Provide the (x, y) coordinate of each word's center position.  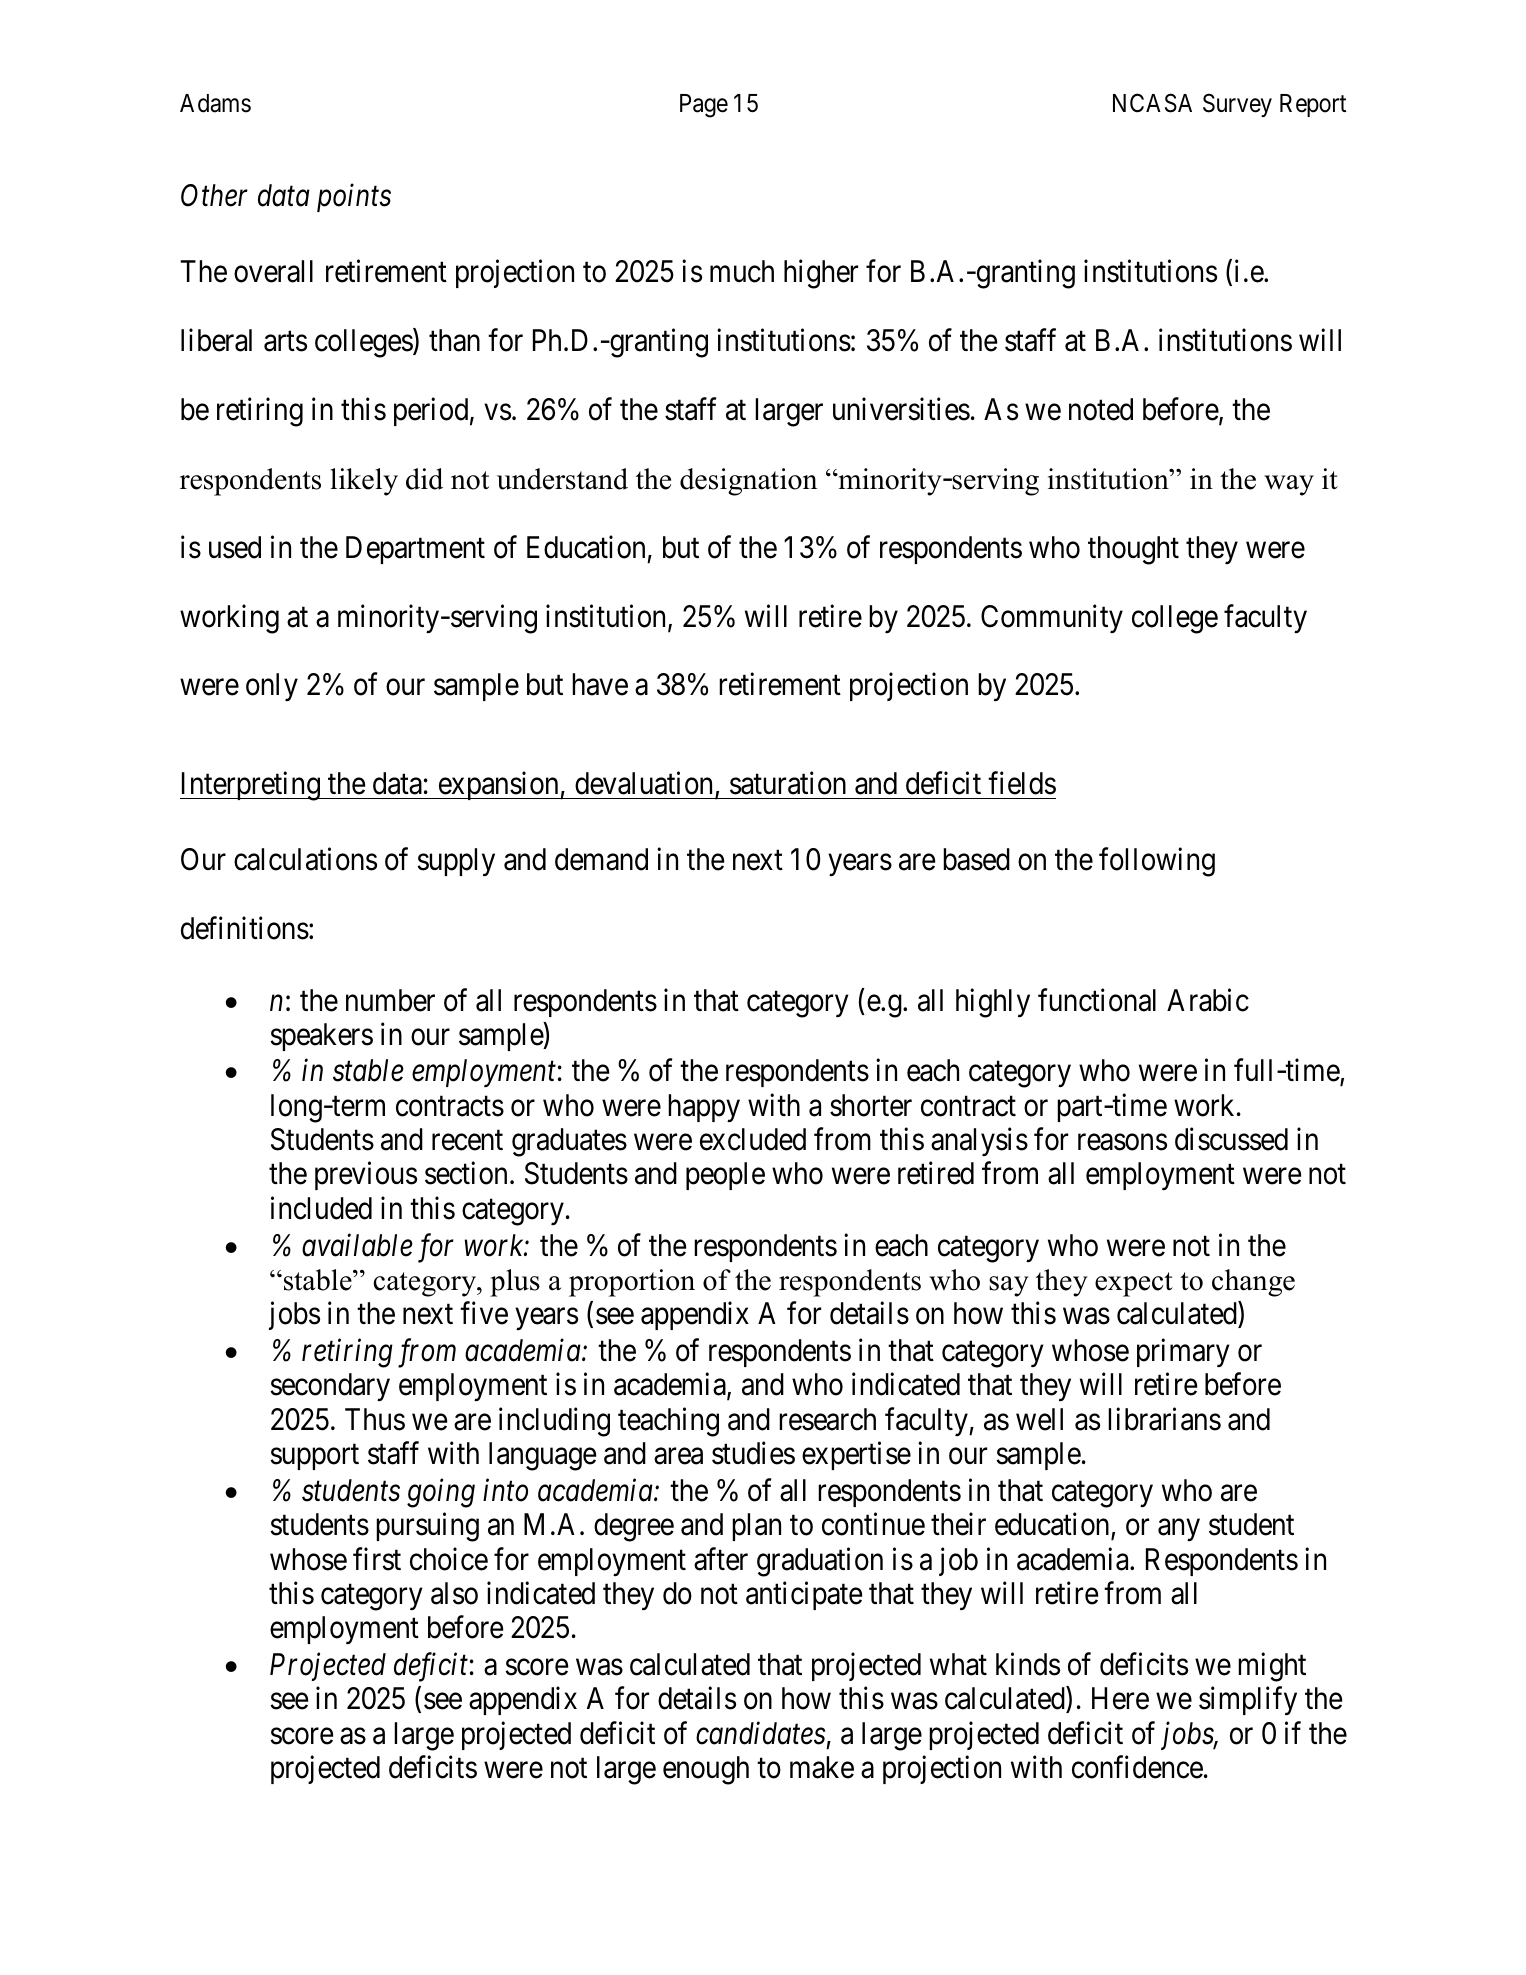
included (321, 1208)
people (725, 1176)
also (454, 1593)
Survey (1237, 105)
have (600, 684)
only (272, 687)
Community (1052, 618)
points (354, 198)
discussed (1231, 1139)
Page (704, 106)
